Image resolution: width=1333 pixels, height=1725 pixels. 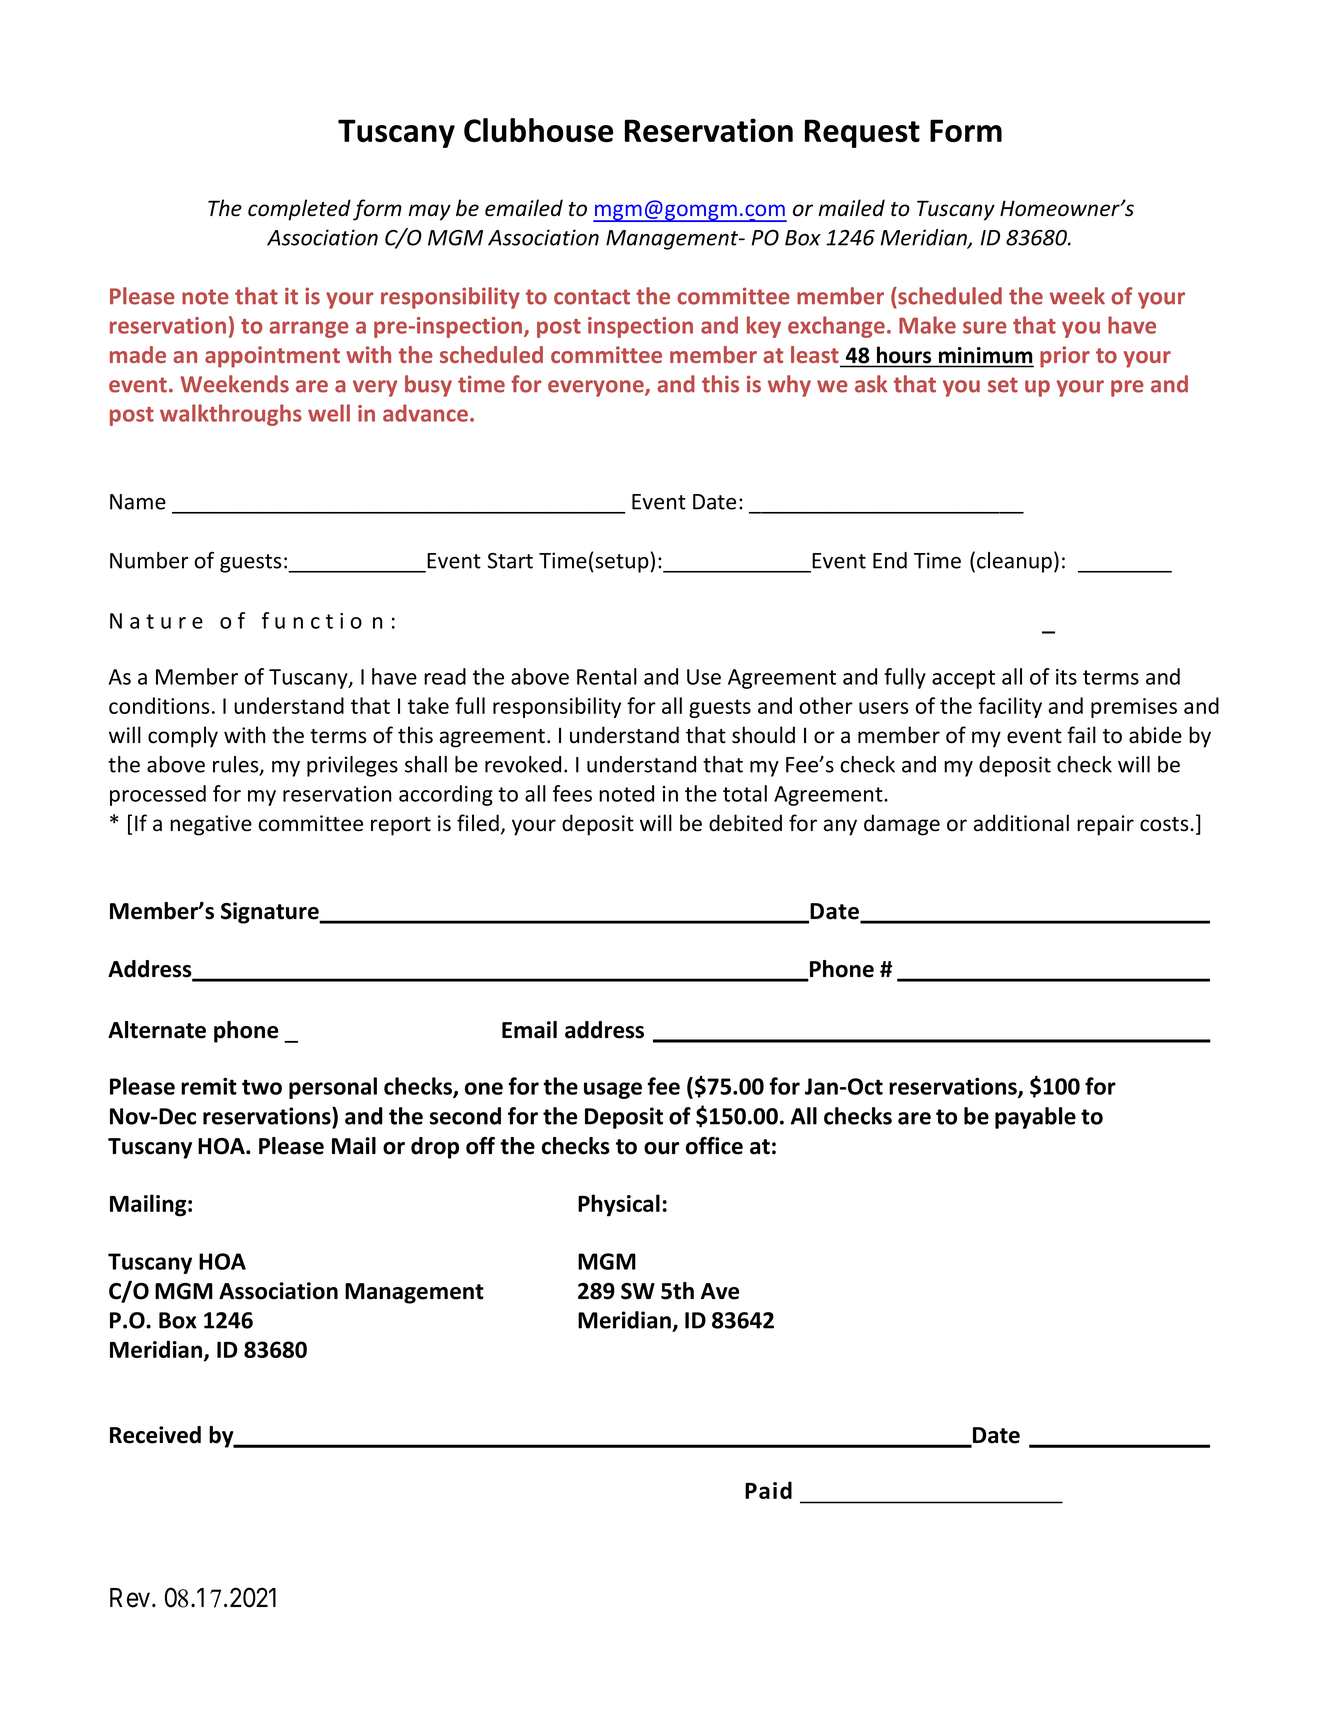 I want to click on Clubhouse, so click(x=538, y=130).
